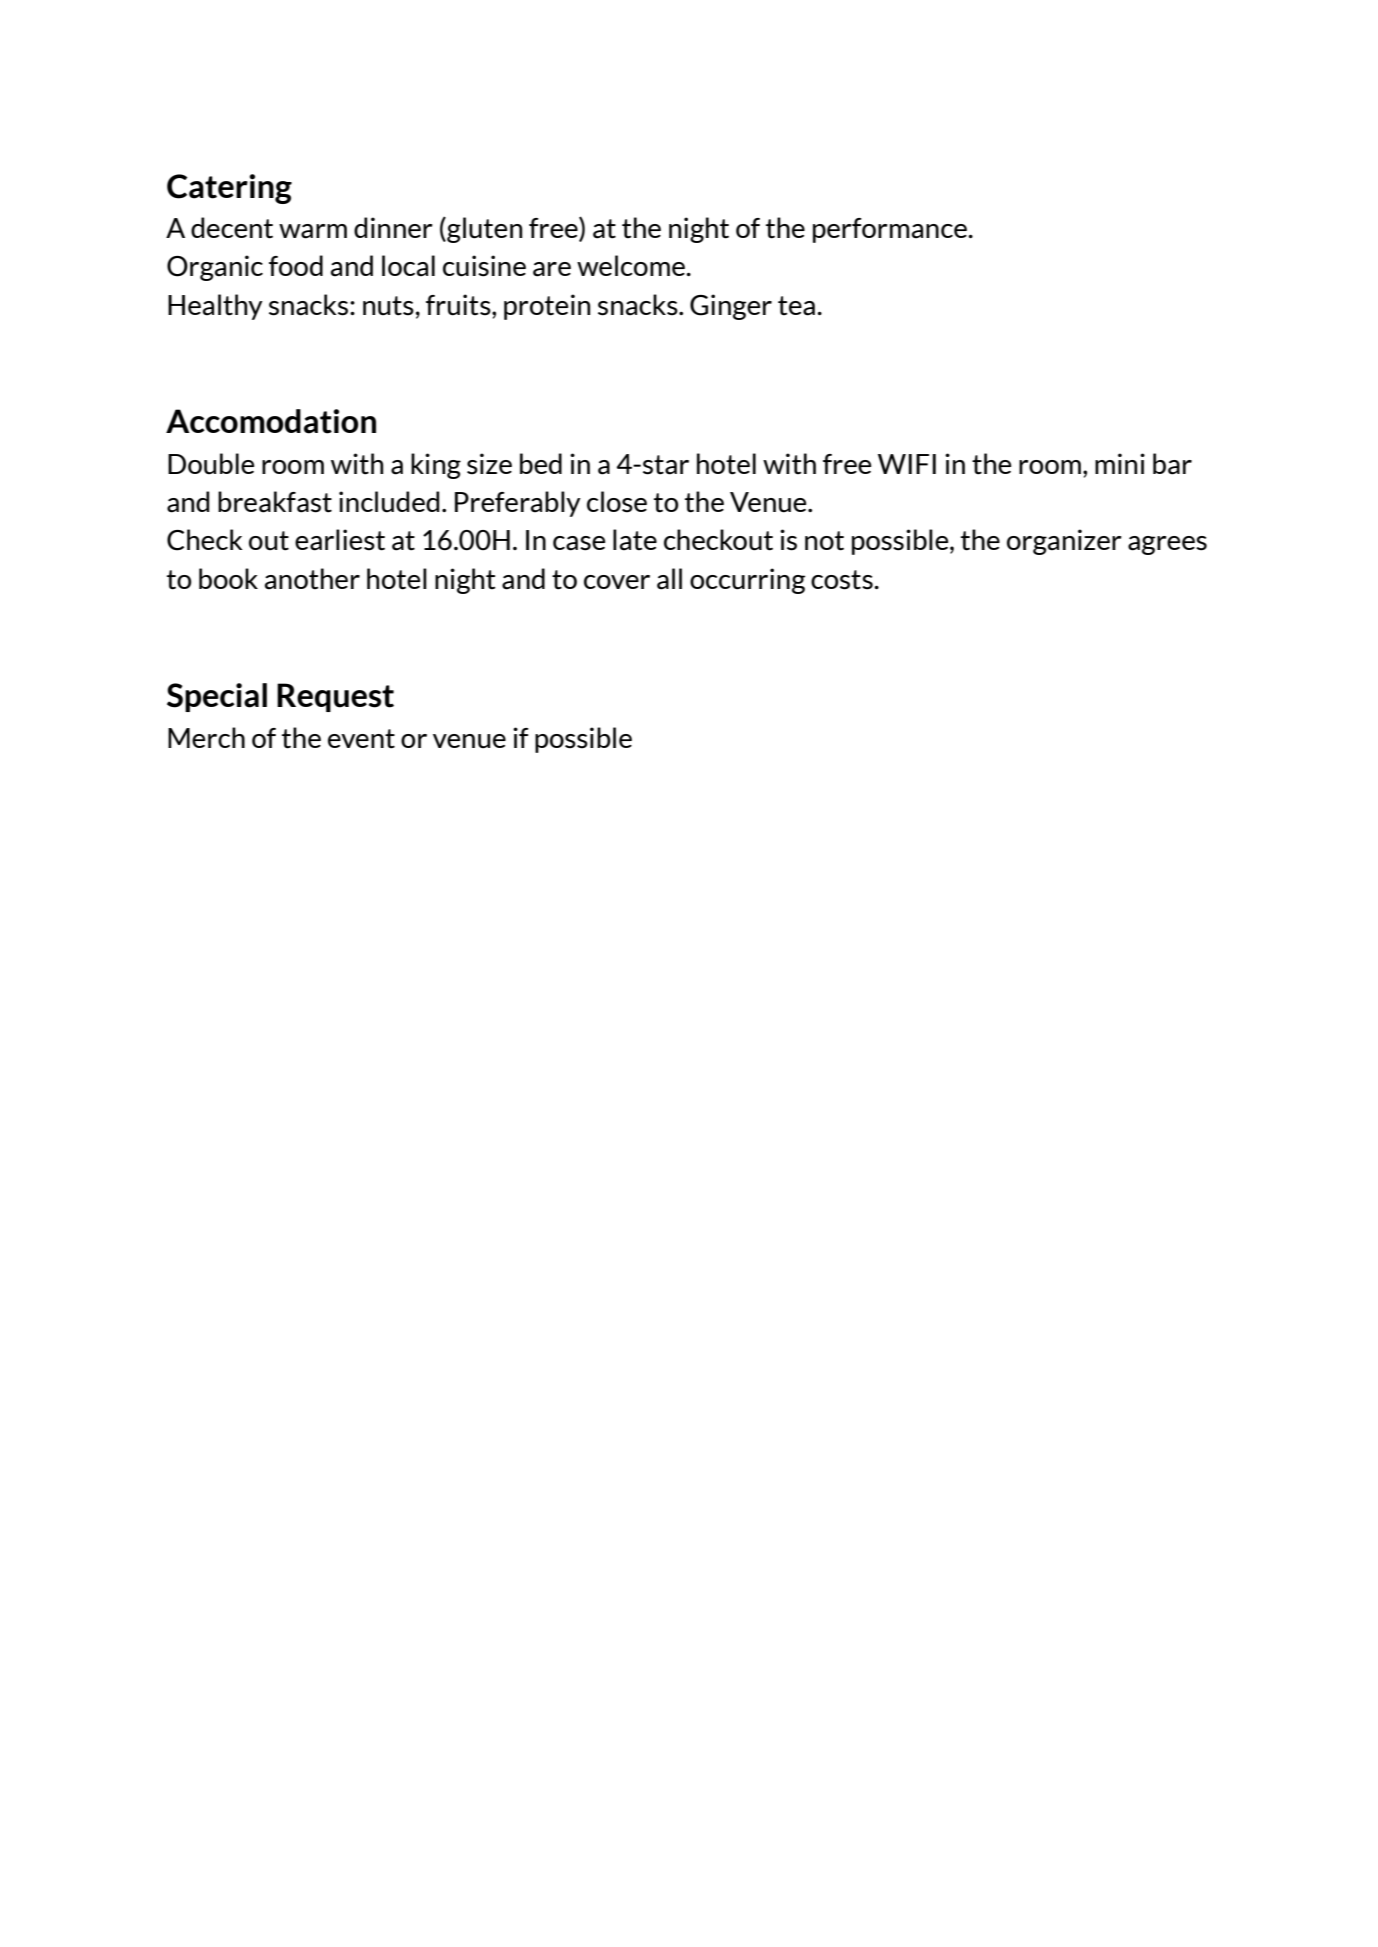 Image resolution: width=1378 pixels, height=1947 pixels. Describe the element at coordinates (632, 265) in the document. I see `welcome` at that location.
